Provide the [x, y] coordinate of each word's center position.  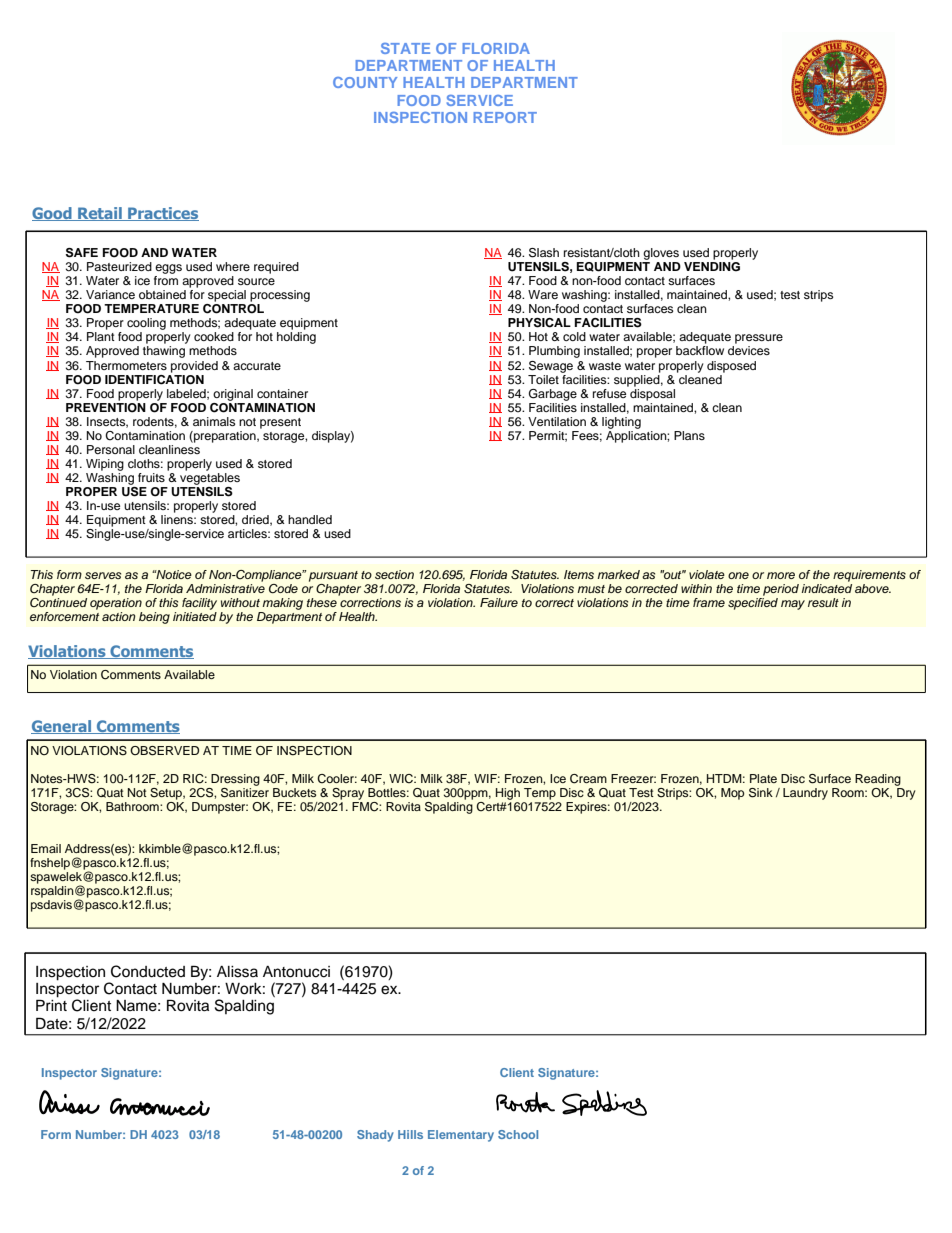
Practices [162, 214]
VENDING [712, 267]
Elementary [461, 1136]
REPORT [505, 117]
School [518, 1134]
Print [51, 1005]
